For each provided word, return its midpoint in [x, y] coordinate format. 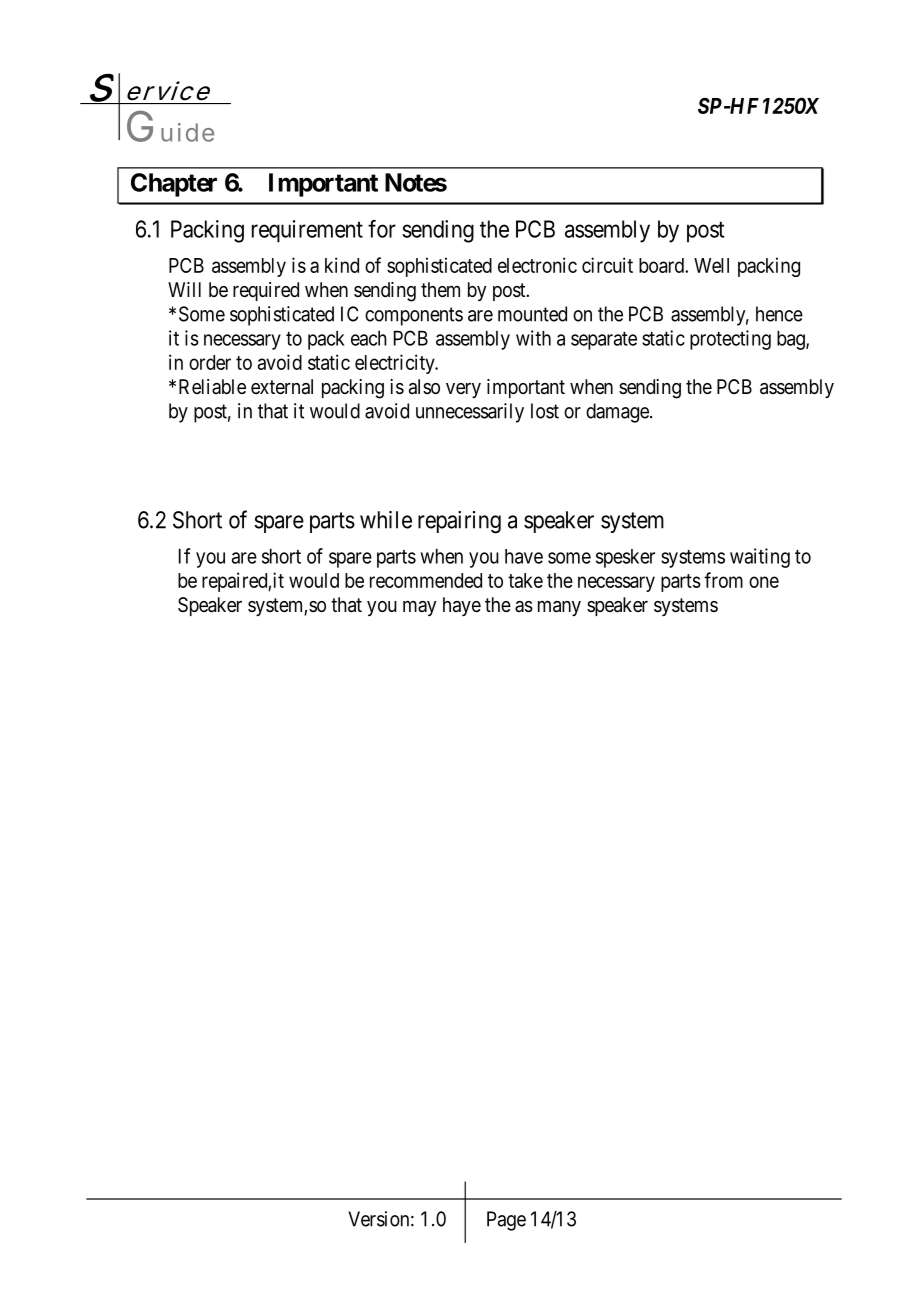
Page [506, 1221]
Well [711, 265]
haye [462, 606]
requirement [307, 231]
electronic [537, 265]
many [559, 608]
